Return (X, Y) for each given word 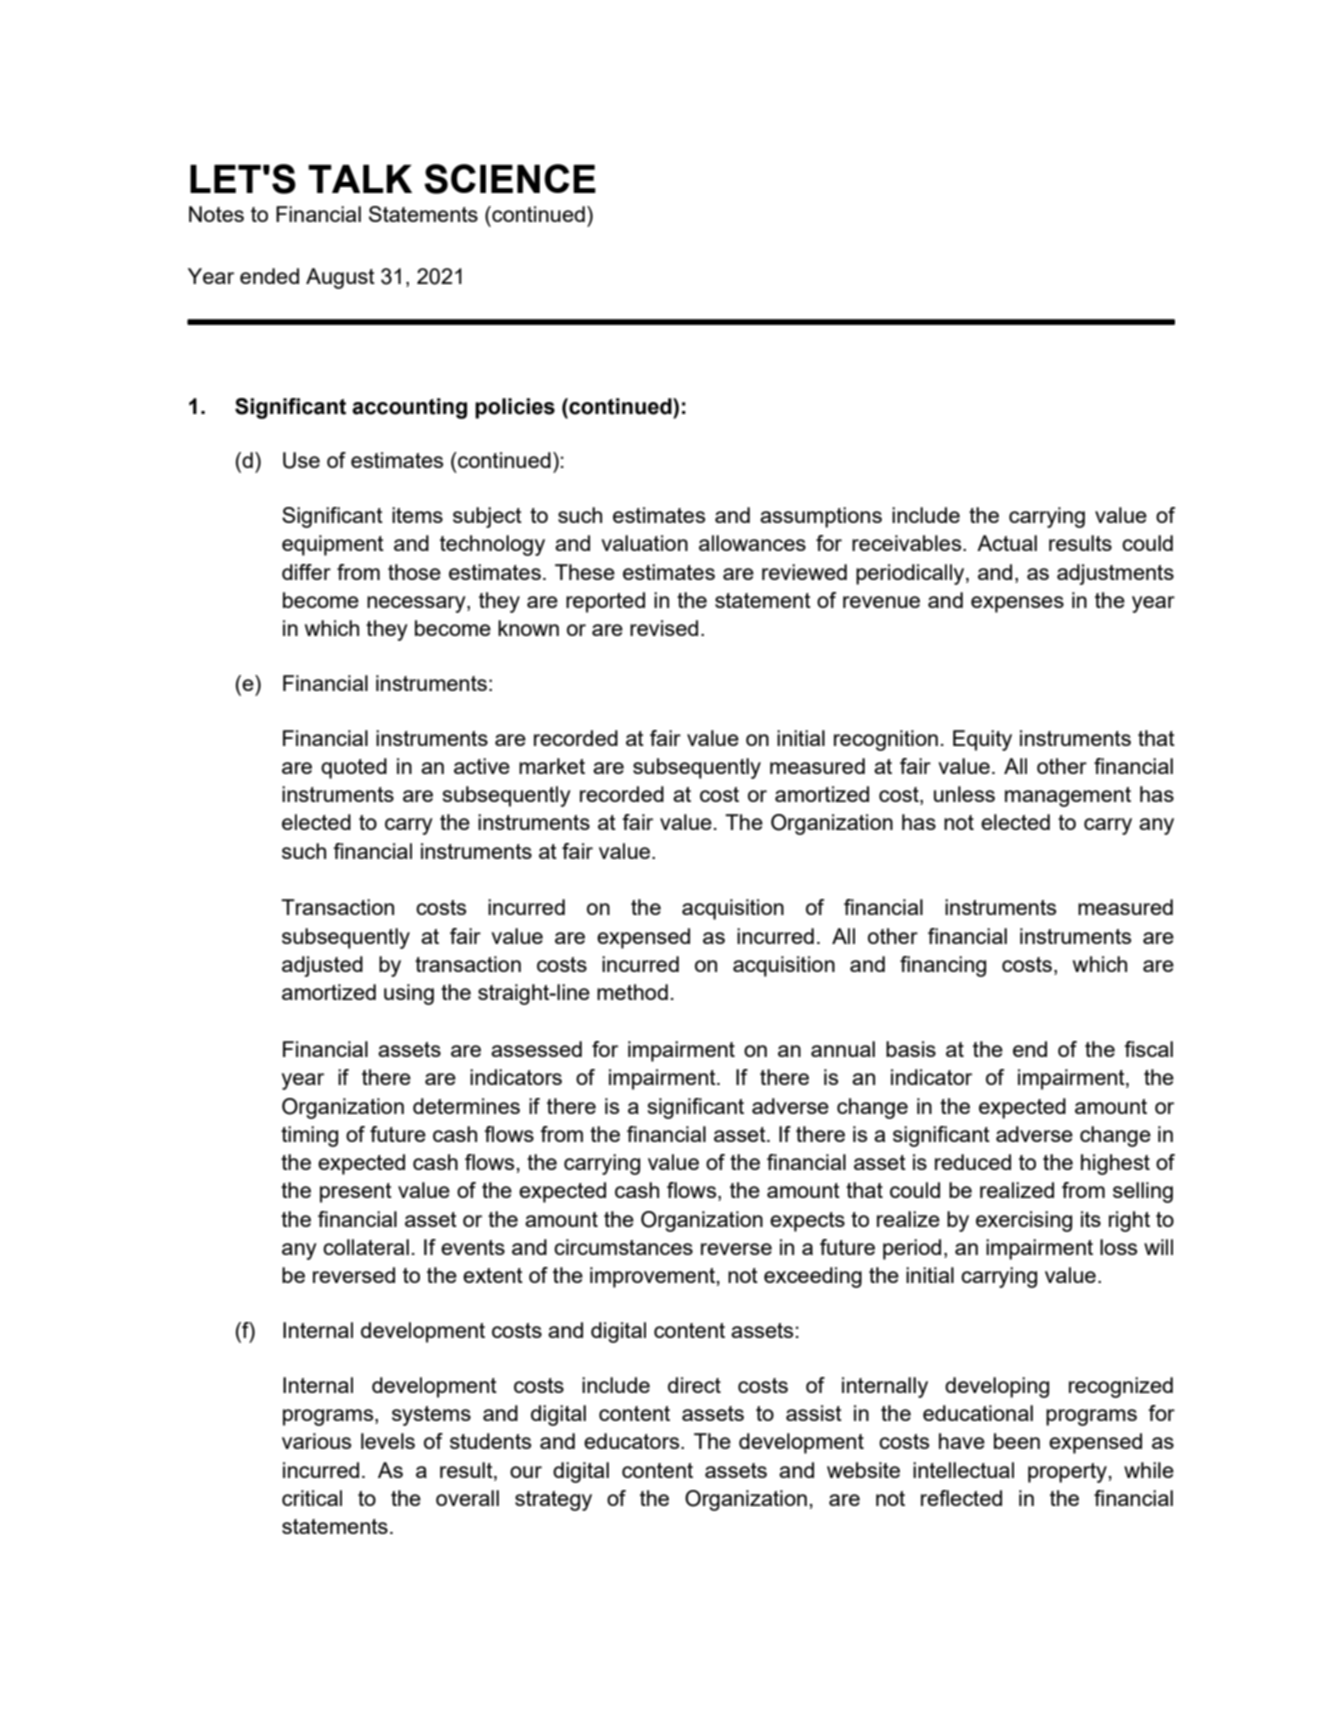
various (316, 1441)
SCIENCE (510, 179)
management (1068, 797)
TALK (360, 179)
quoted (354, 768)
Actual (1007, 543)
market (552, 766)
